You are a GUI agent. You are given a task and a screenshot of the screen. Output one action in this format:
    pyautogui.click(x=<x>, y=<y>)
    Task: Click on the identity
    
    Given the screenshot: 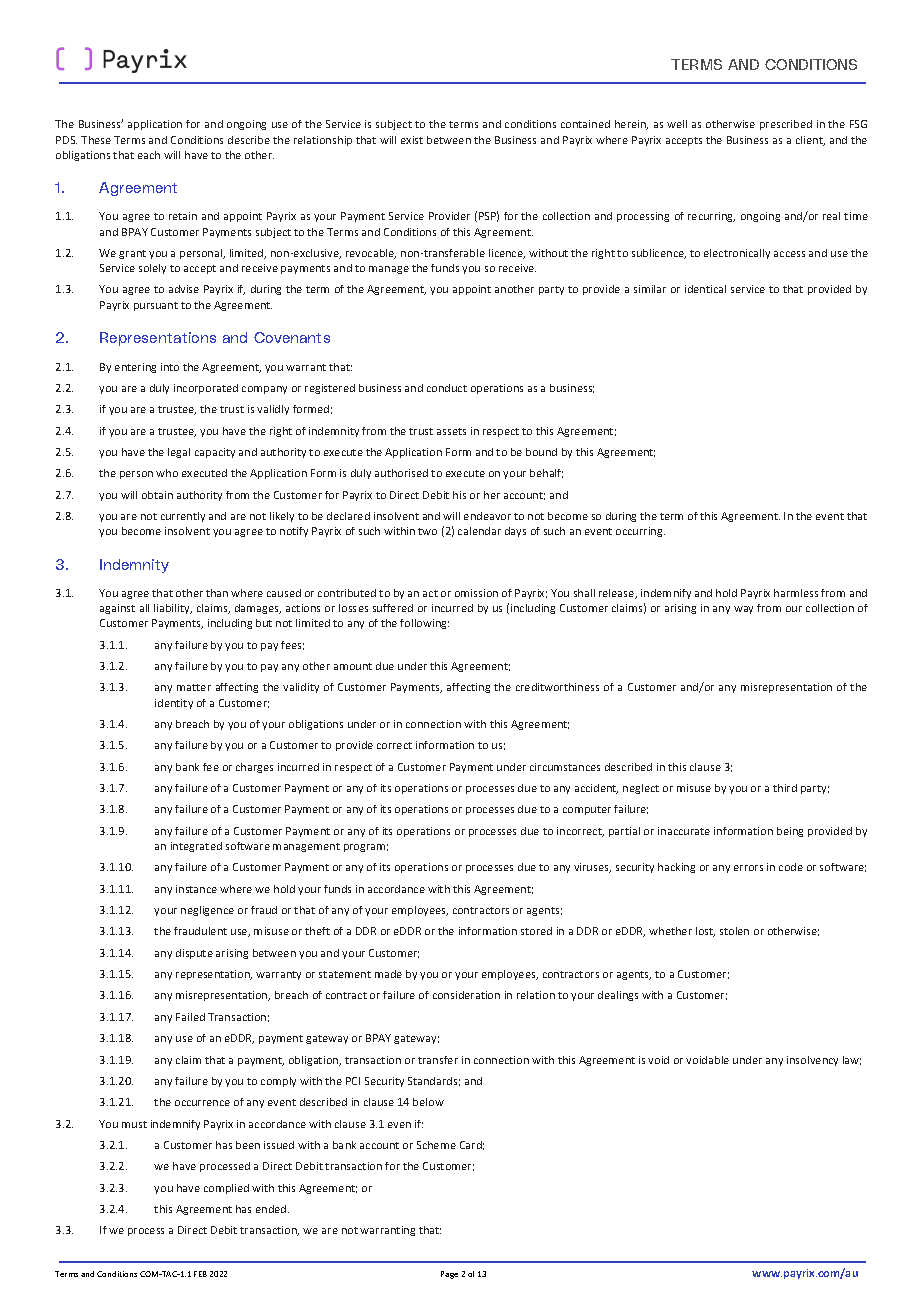 What is the action you would take?
    pyautogui.click(x=174, y=704)
